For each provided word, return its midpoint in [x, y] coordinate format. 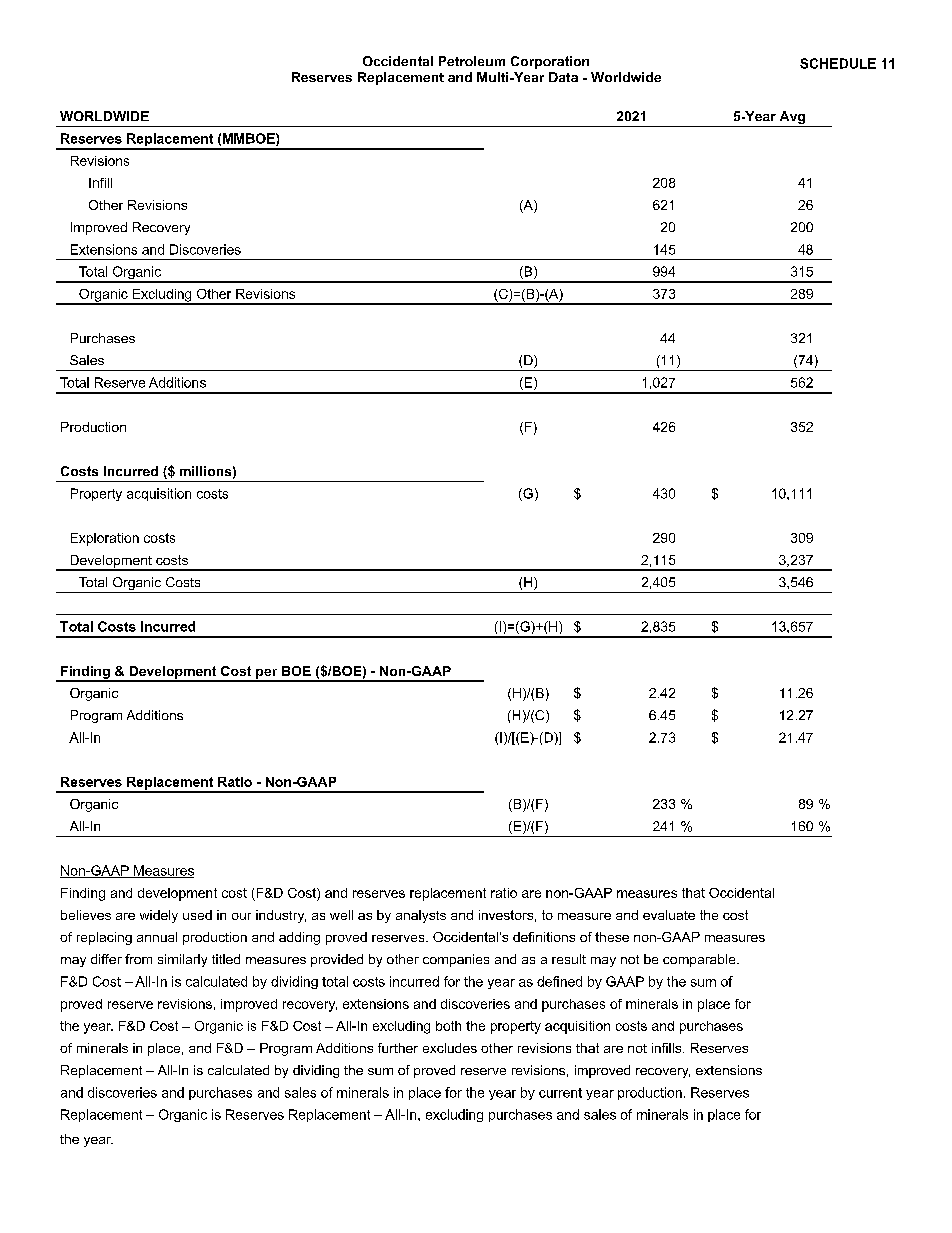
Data [563, 77]
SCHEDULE [838, 63]
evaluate [669, 915]
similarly [182, 960]
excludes [450, 1048]
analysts [421, 916]
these [612, 937]
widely [159, 916]
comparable [700, 960]
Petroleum [472, 61]
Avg [792, 119]
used [197, 915]
